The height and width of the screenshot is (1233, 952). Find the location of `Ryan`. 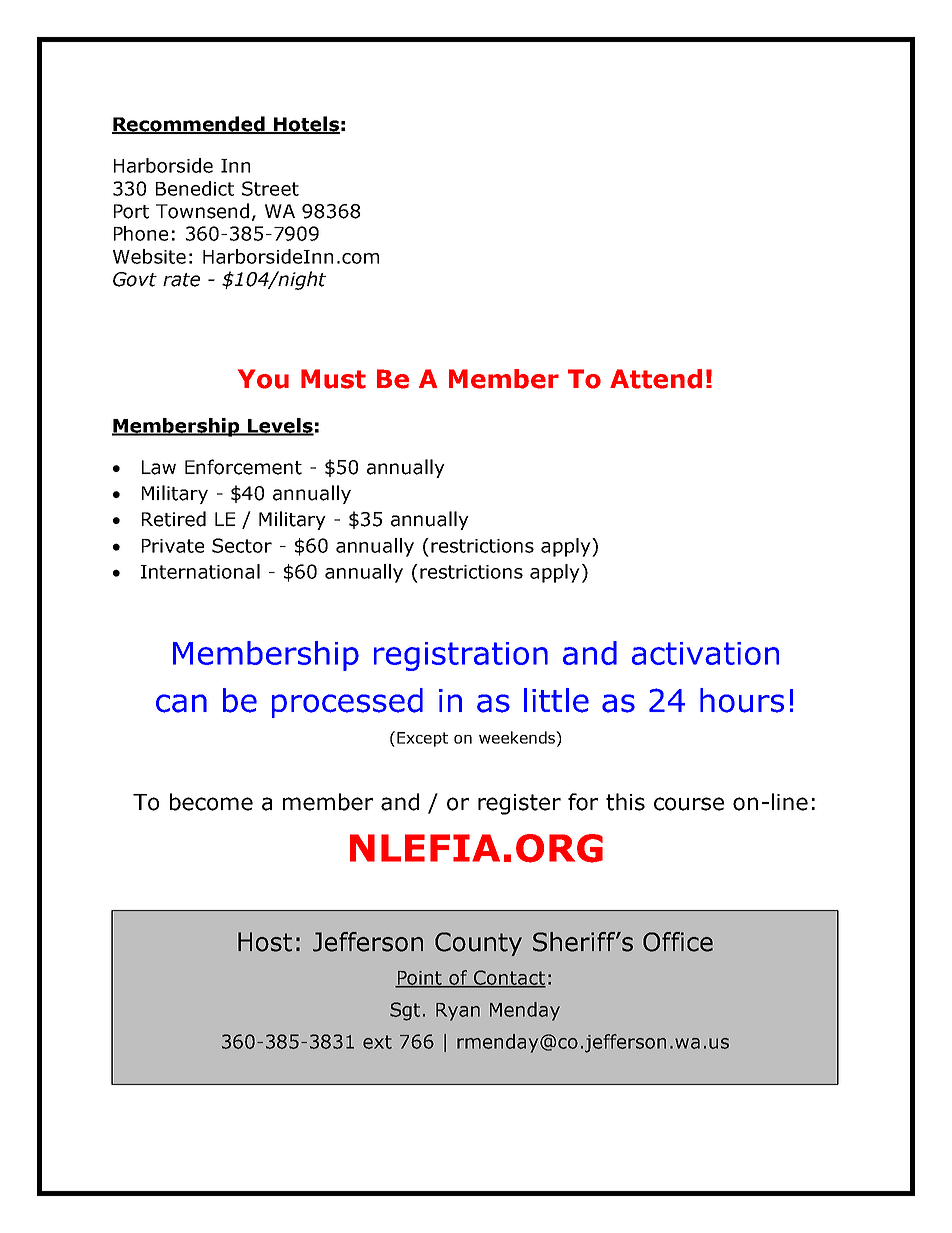

Ryan is located at coordinates (458, 1012).
